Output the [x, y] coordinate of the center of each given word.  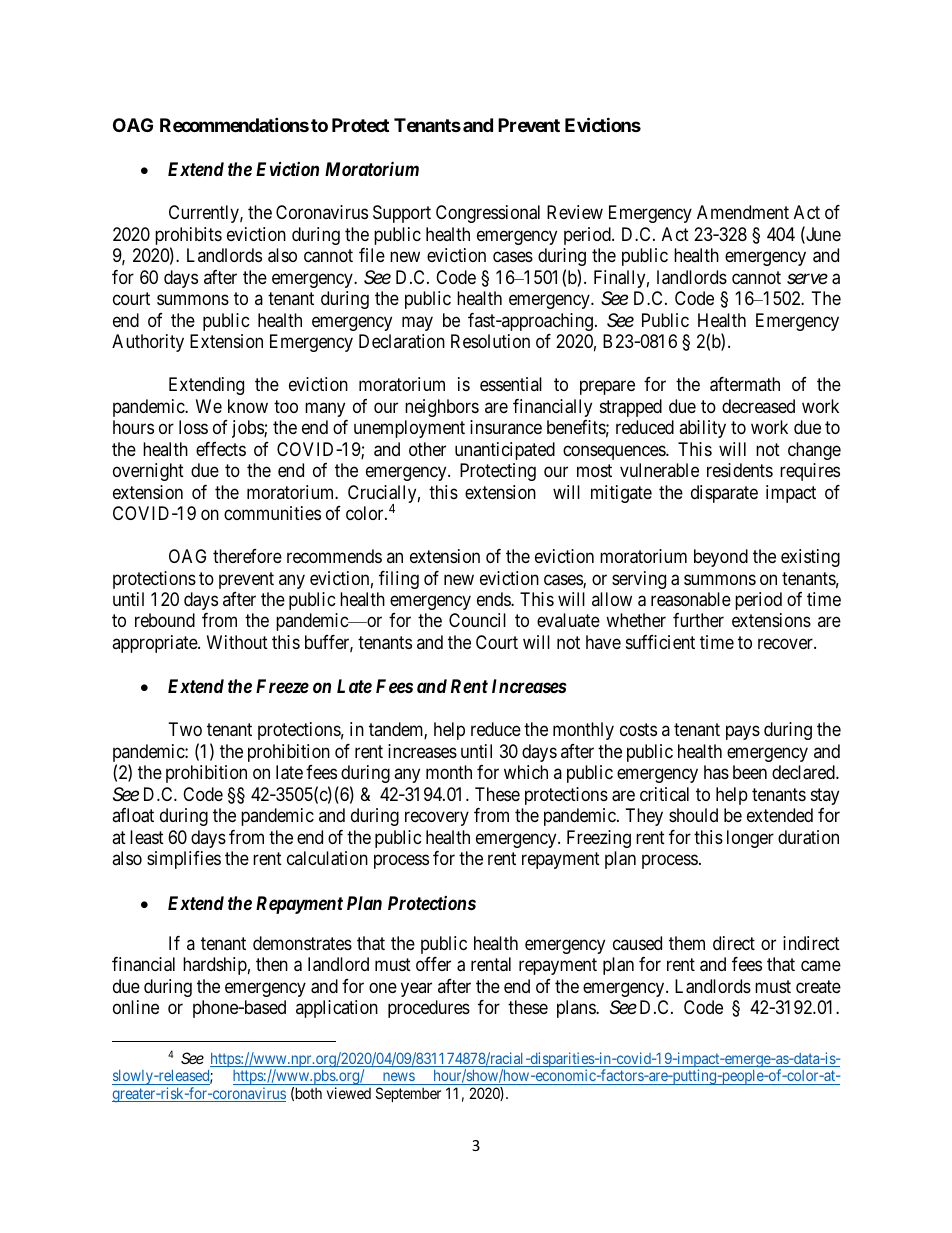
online [136, 1007]
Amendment [743, 212]
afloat [133, 815]
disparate [724, 494]
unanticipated [505, 451]
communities [272, 513]
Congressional [488, 214]
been [750, 772]
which [526, 772]
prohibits [188, 237]
